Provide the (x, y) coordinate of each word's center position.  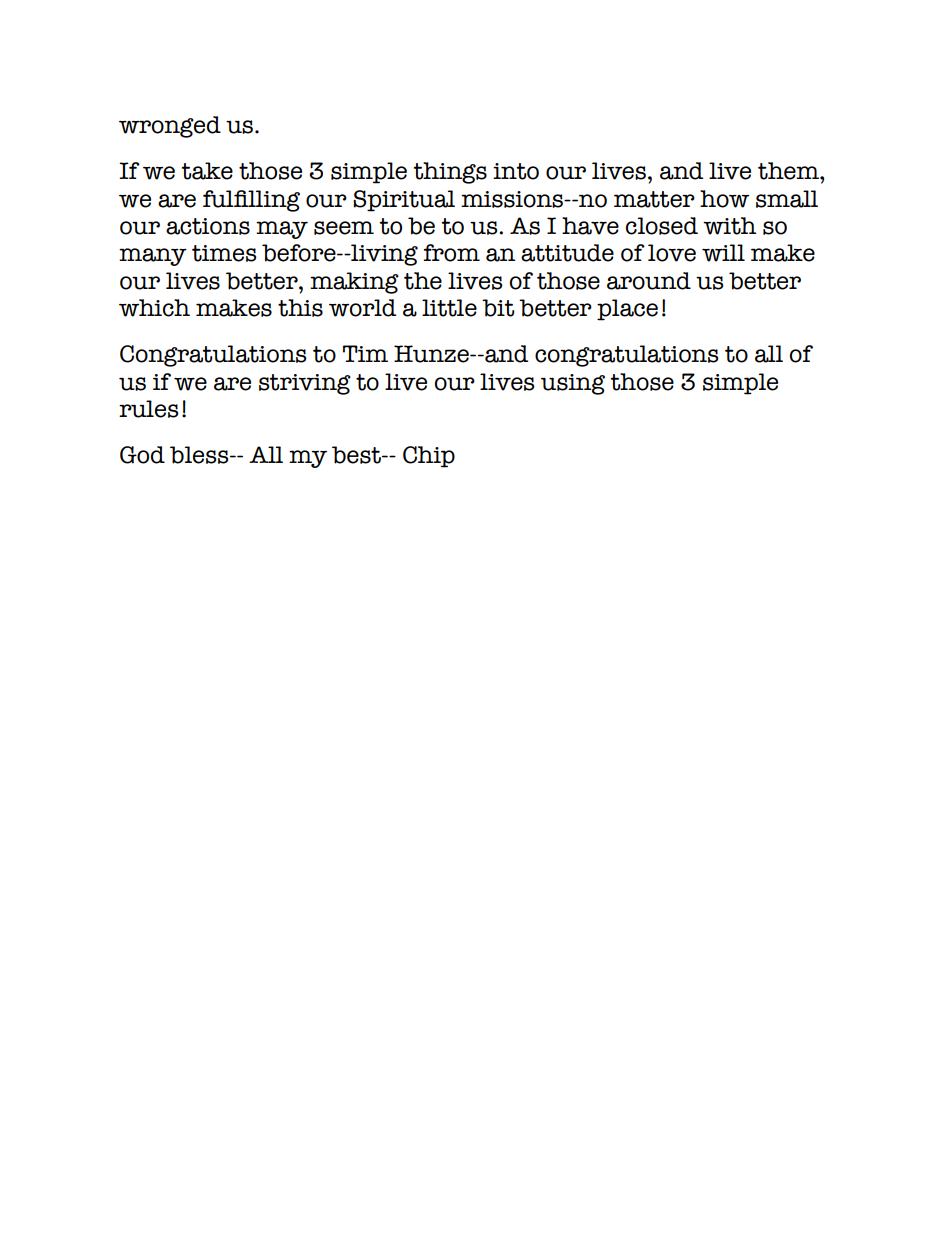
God (142, 455)
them (789, 171)
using (573, 384)
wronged (170, 127)
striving (305, 384)
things (450, 173)
